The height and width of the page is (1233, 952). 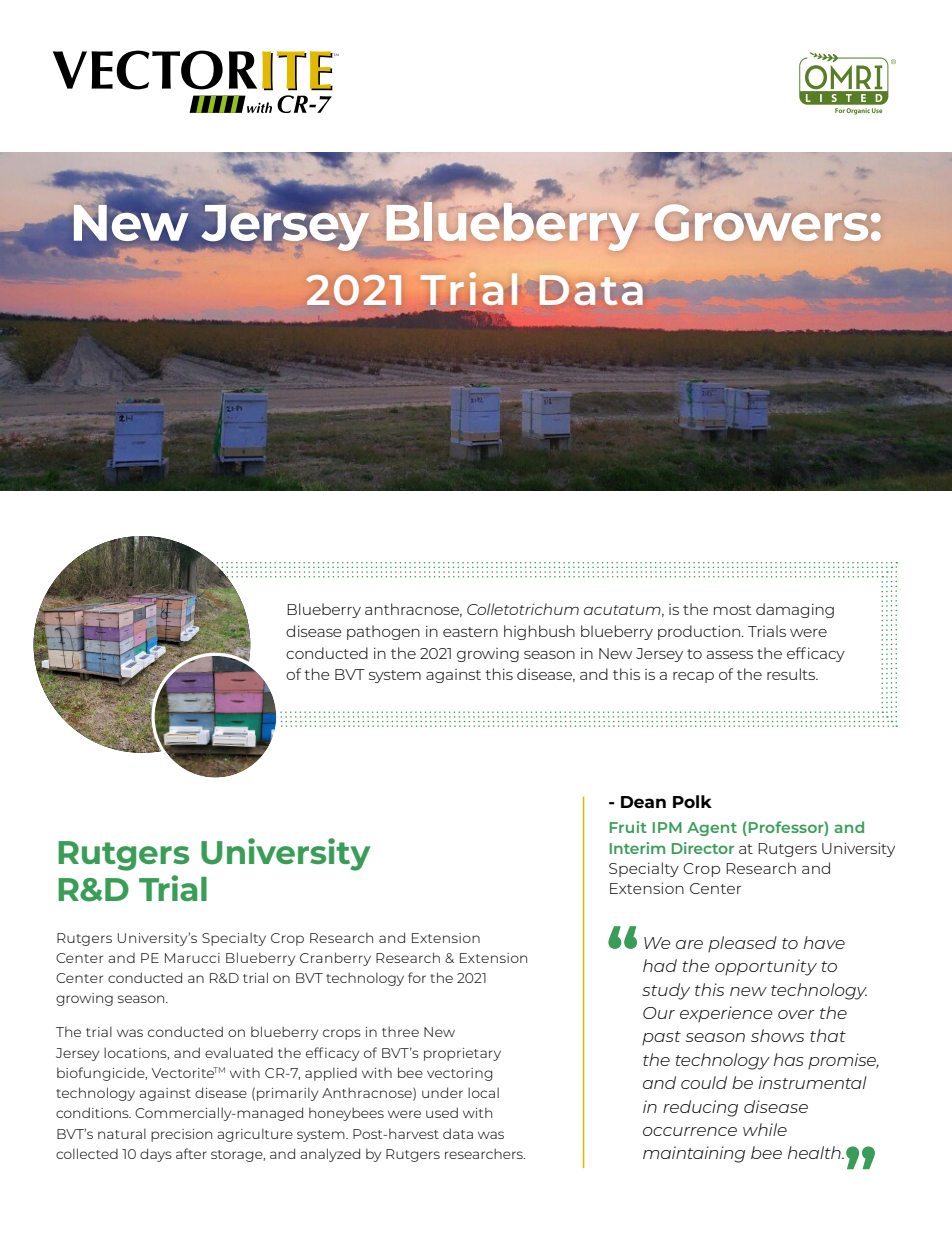 I want to click on Growers, so click(x=761, y=221).
